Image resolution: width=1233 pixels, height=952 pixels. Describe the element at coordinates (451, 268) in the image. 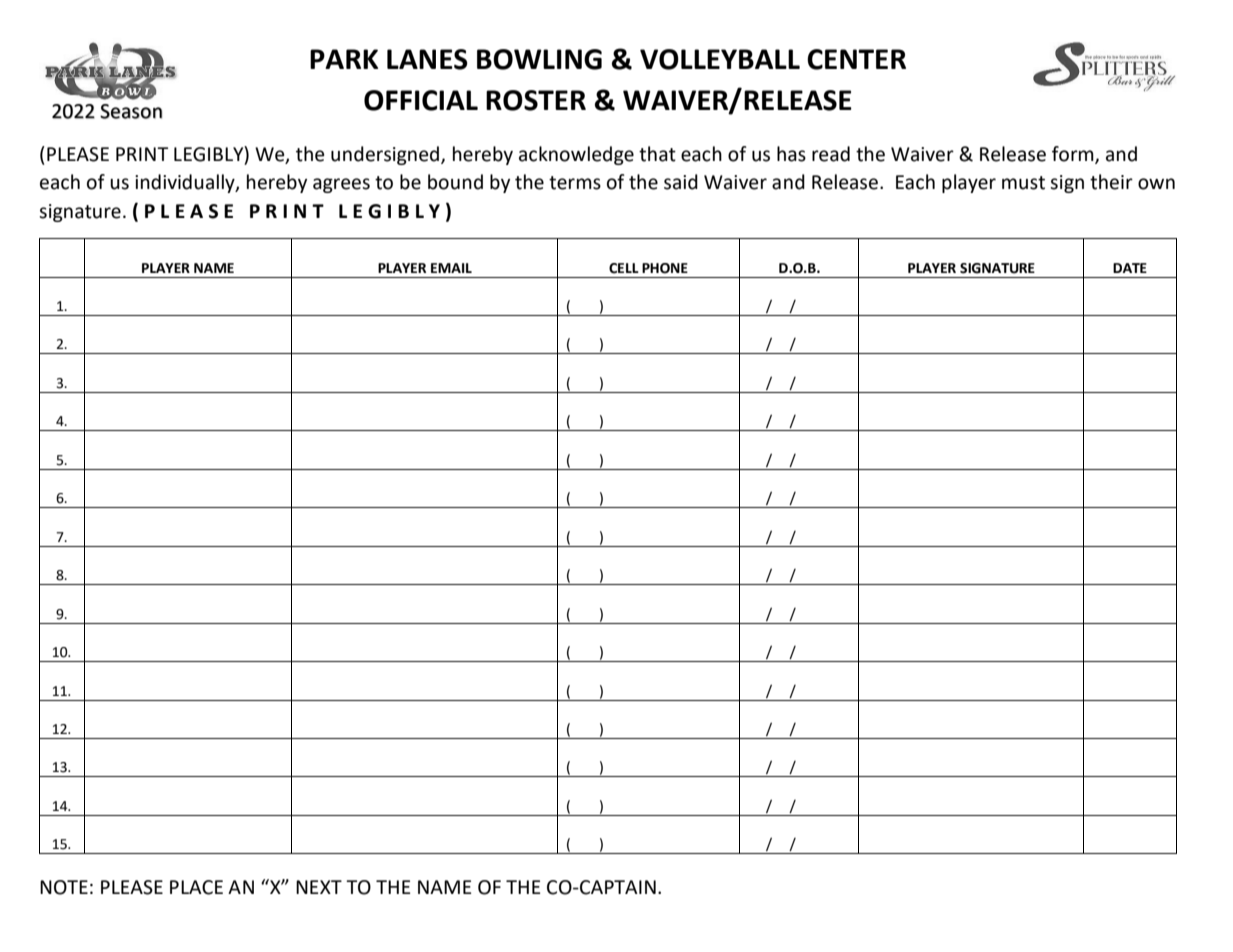

I see `EMAIL` at that location.
